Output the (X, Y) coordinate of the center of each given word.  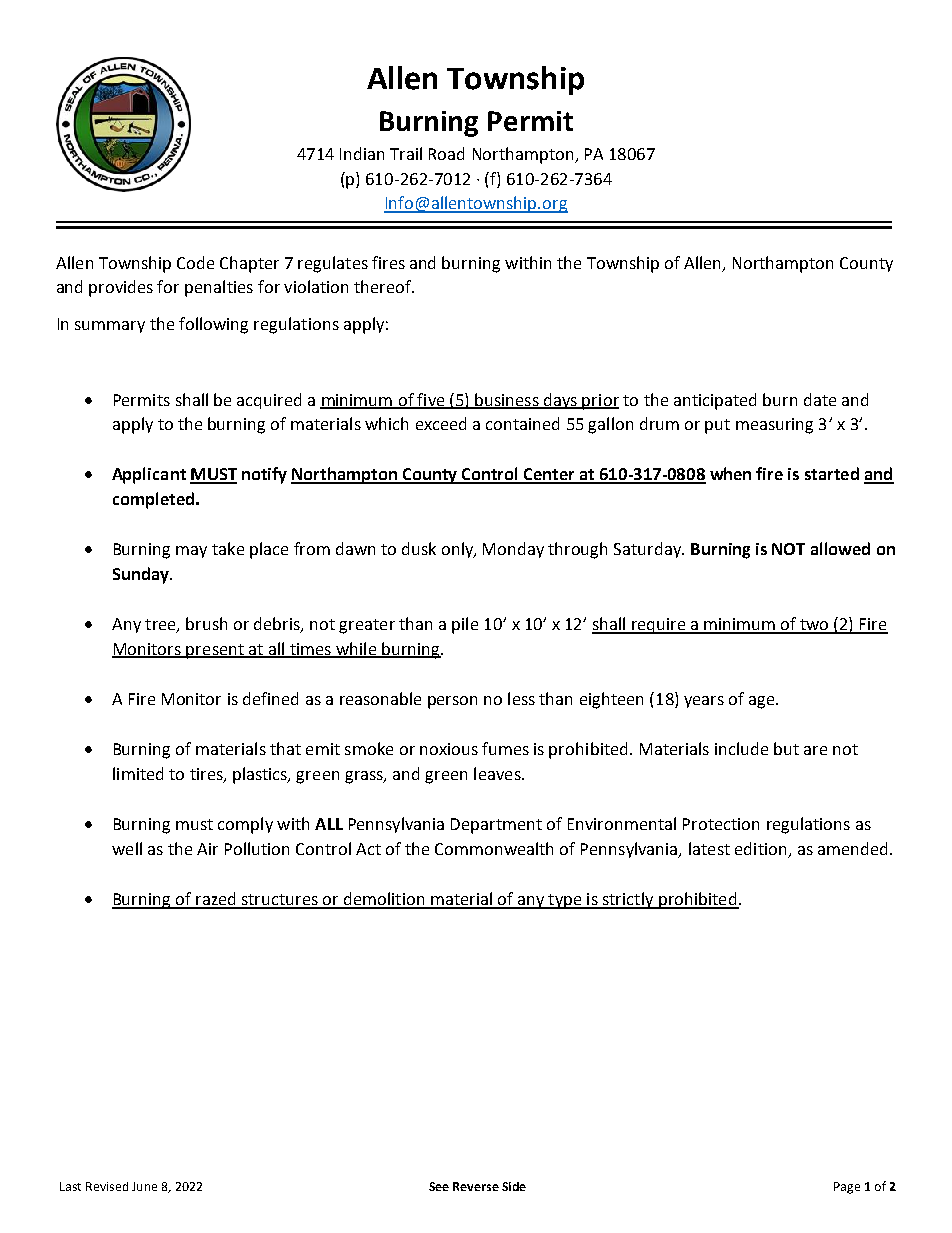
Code (195, 262)
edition (760, 848)
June (144, 1186)
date (820, 399)
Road (446, 153)
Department (496, 826)
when (730, 473)
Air (207, 849)
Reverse (476, 1186)
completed (153, 500)
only (458, 550)
